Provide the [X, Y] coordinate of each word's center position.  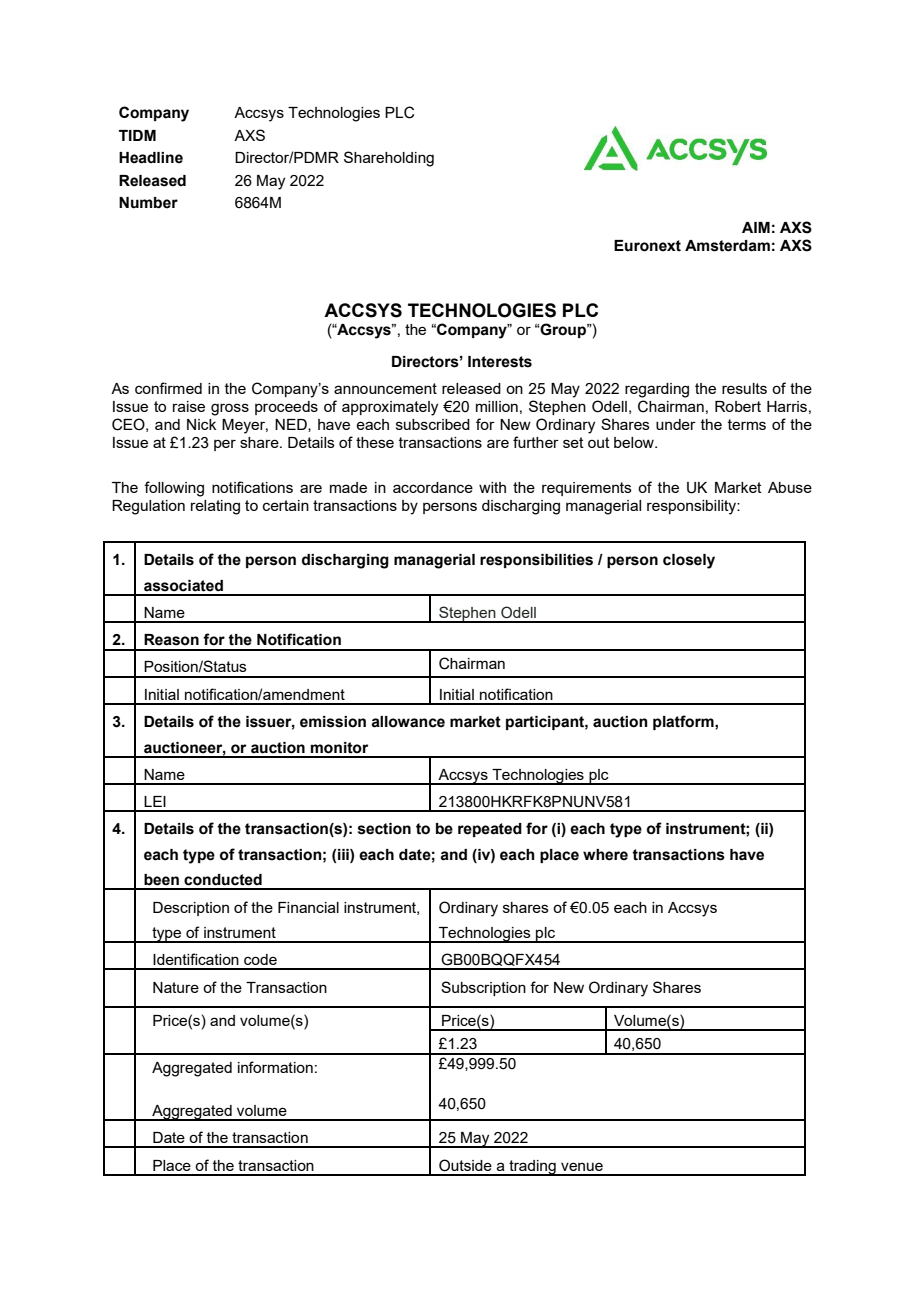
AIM [756, 227]
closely [689, 561]
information [275, 1067]
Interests [500, 362]
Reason [171, 640]
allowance [408, 722]
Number [148, 203]
